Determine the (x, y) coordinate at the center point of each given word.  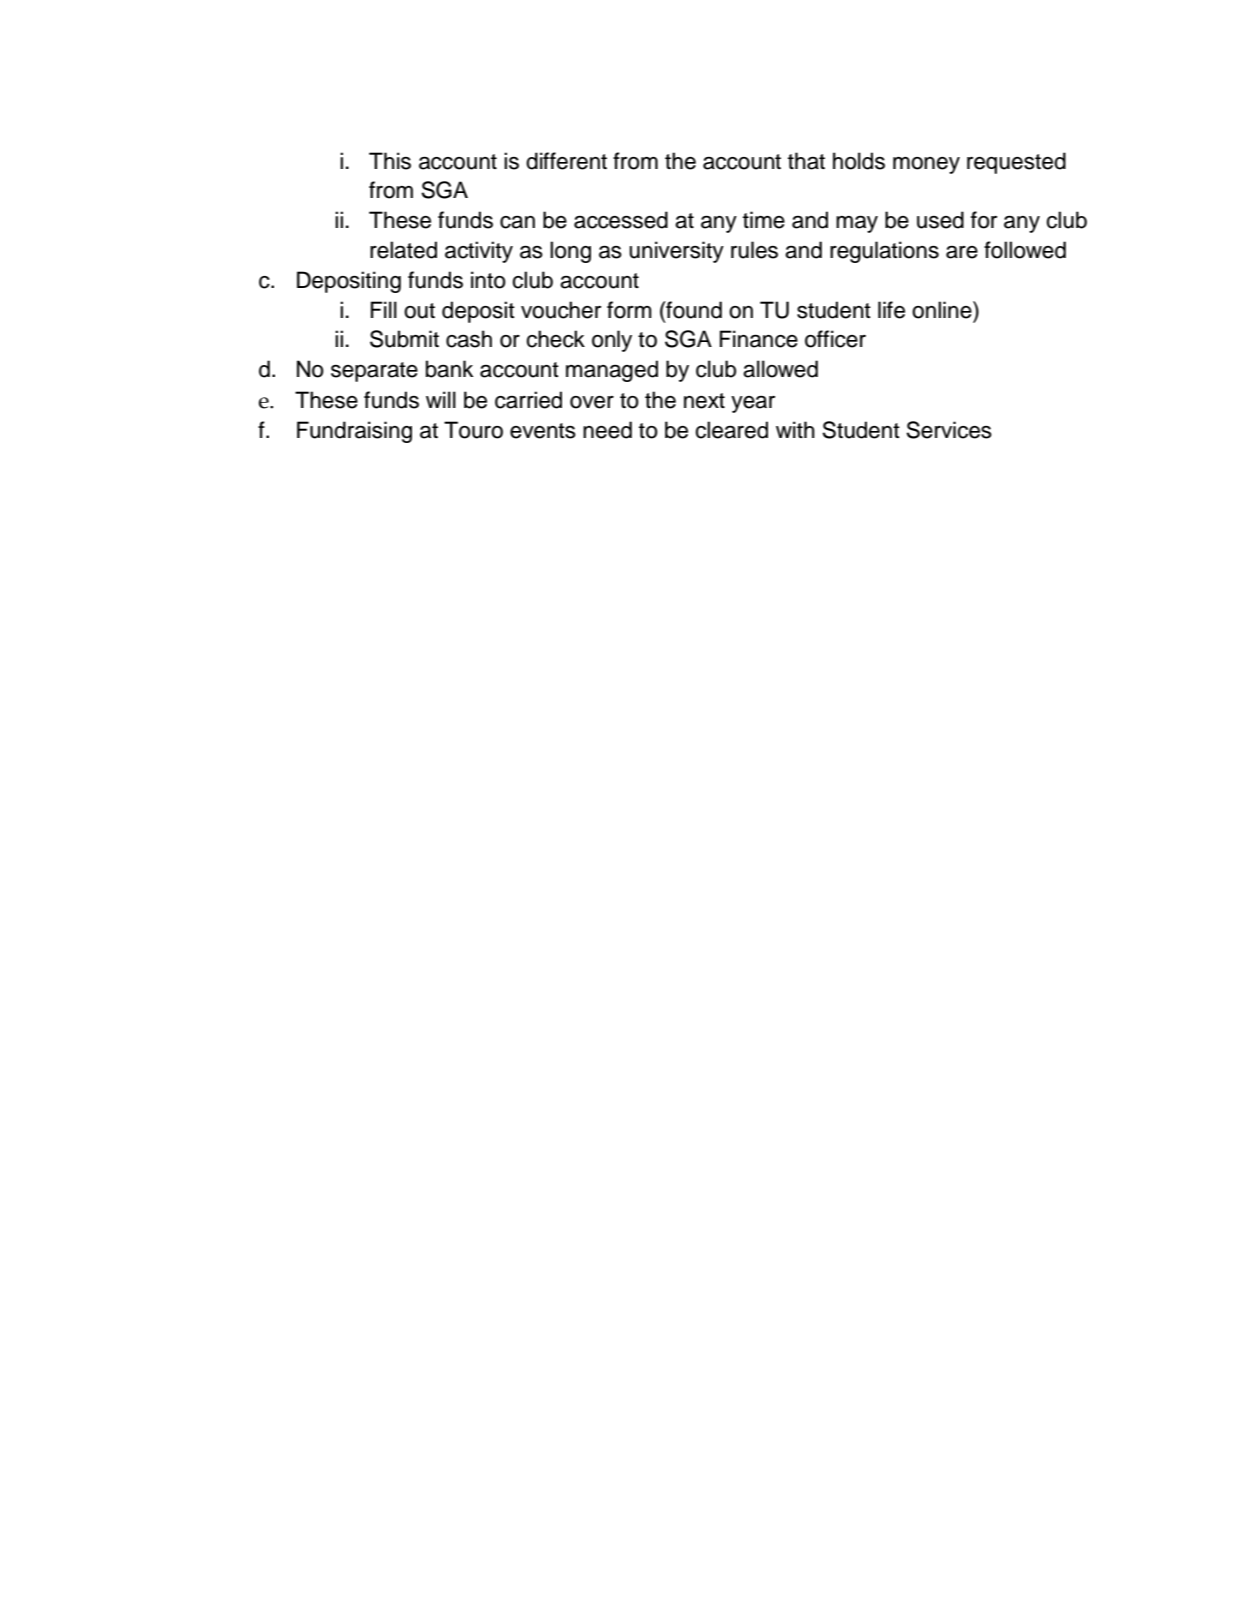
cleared (731, 430)
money (926, 165)
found (693, 310)
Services (949, 430)
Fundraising (354, 432)
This (390, 161)
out (419, 311)
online (943, 310)
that (806, 161)
